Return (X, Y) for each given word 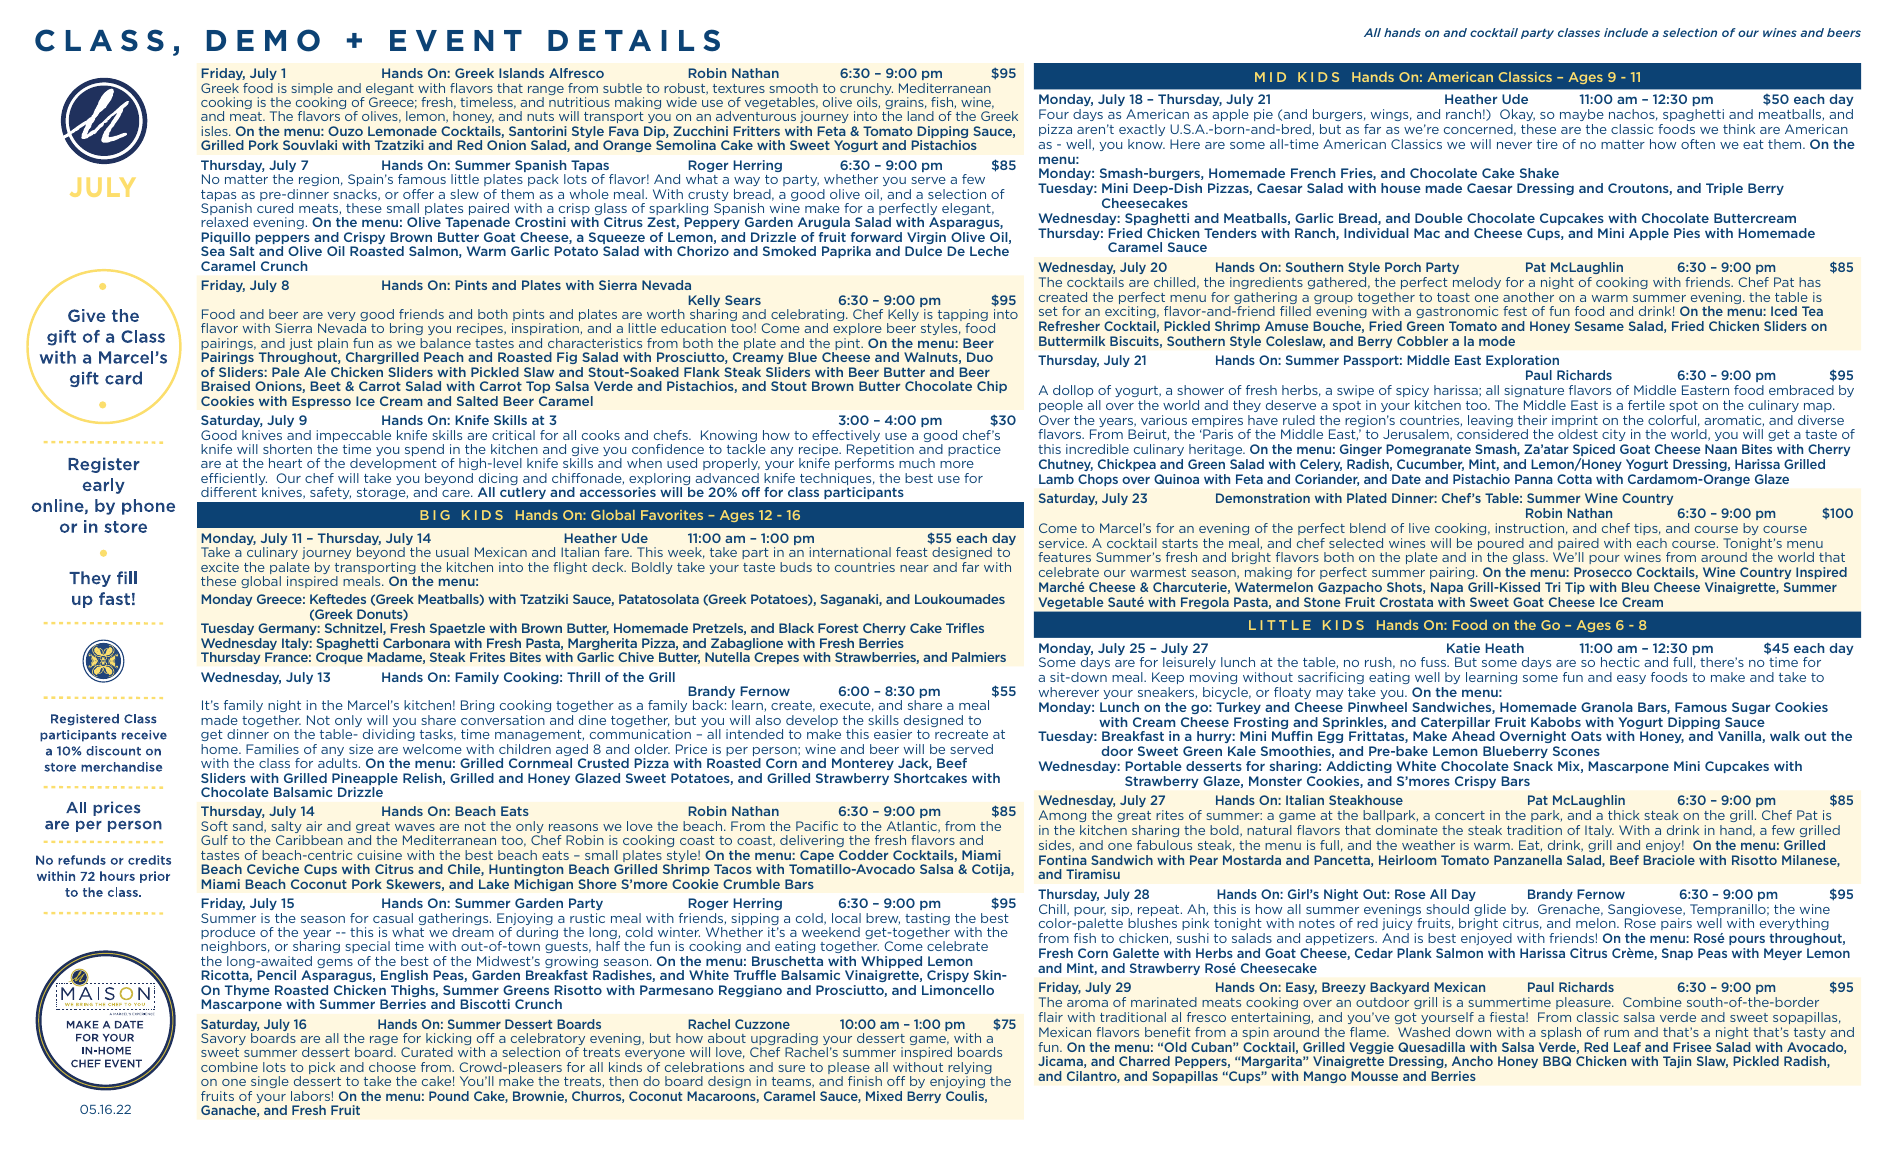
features (1064, 557)
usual (452, 552)
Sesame (1599, 326)
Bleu (1635, 587)
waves (415, 827)
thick (1624, 815)
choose (392, 1067)
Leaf (1627, 1047)
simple (312, 90)
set (1048, 311)
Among (1062, 816)
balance (445, 343)
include (1626, 32)
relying (969, 1069)
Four (1054, 114)
